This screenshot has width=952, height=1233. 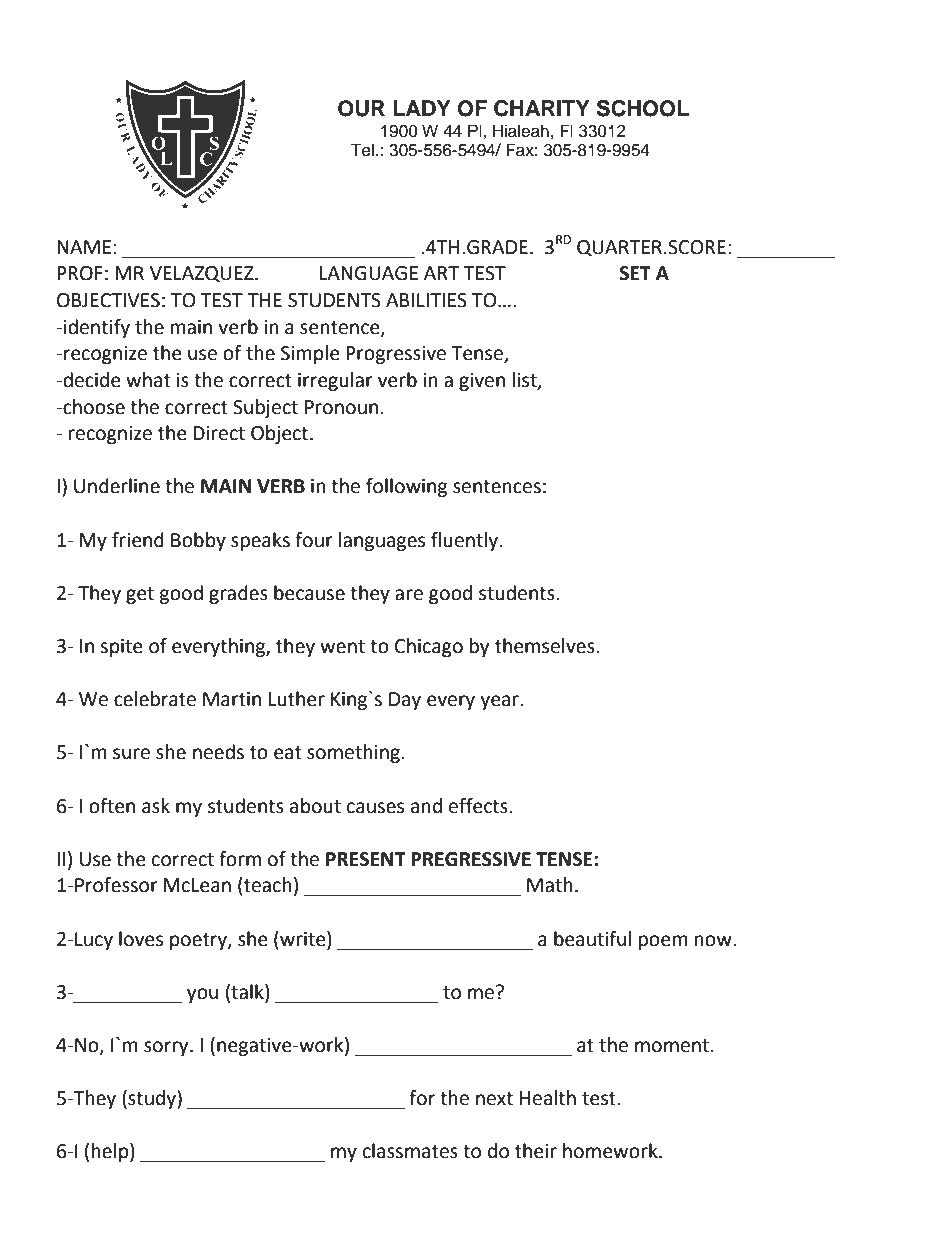 I want to click on spite, so click(x=121, y=648).
